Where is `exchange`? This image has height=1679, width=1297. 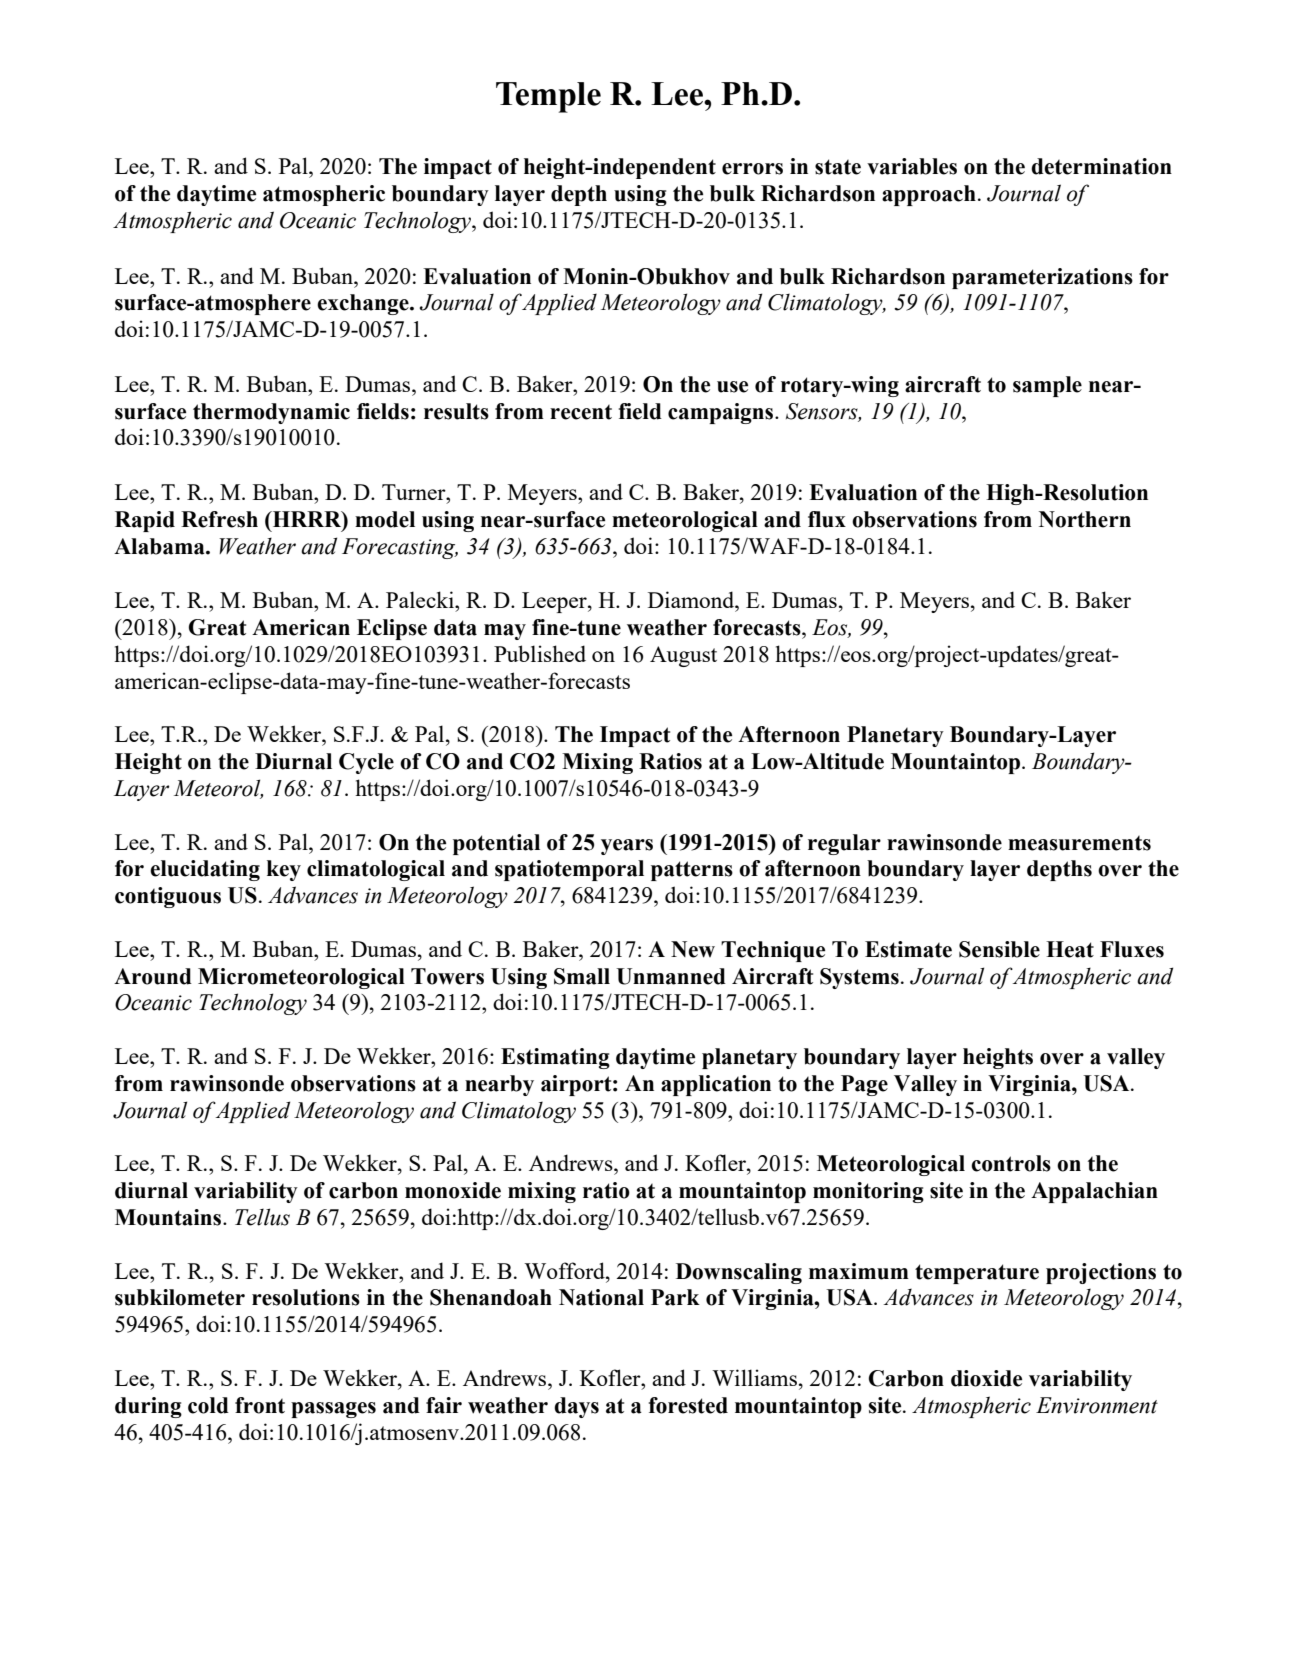 exchange is located at coordinates (364, 304).
